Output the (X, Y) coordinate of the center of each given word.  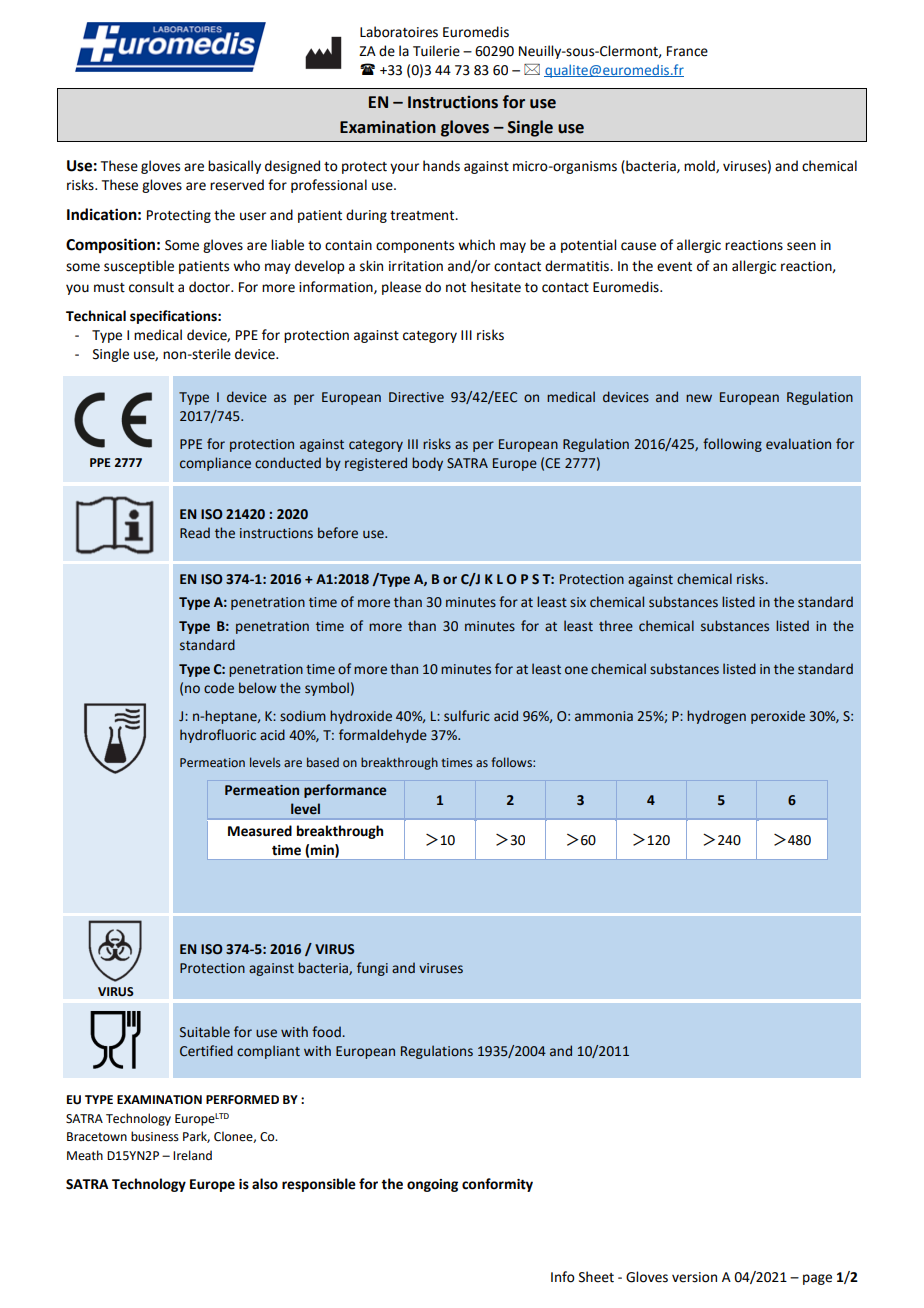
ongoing (432, 1185)
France (687, 51)
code (219, 688)
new (699, 398)
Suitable (205, 1032)
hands (441, 166)
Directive (416, 397)
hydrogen (716, 717)
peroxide (778, 717)
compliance (215, 464)
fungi (372, 969)
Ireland (192, 1155)
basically (234, 167)
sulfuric (467, 716)
